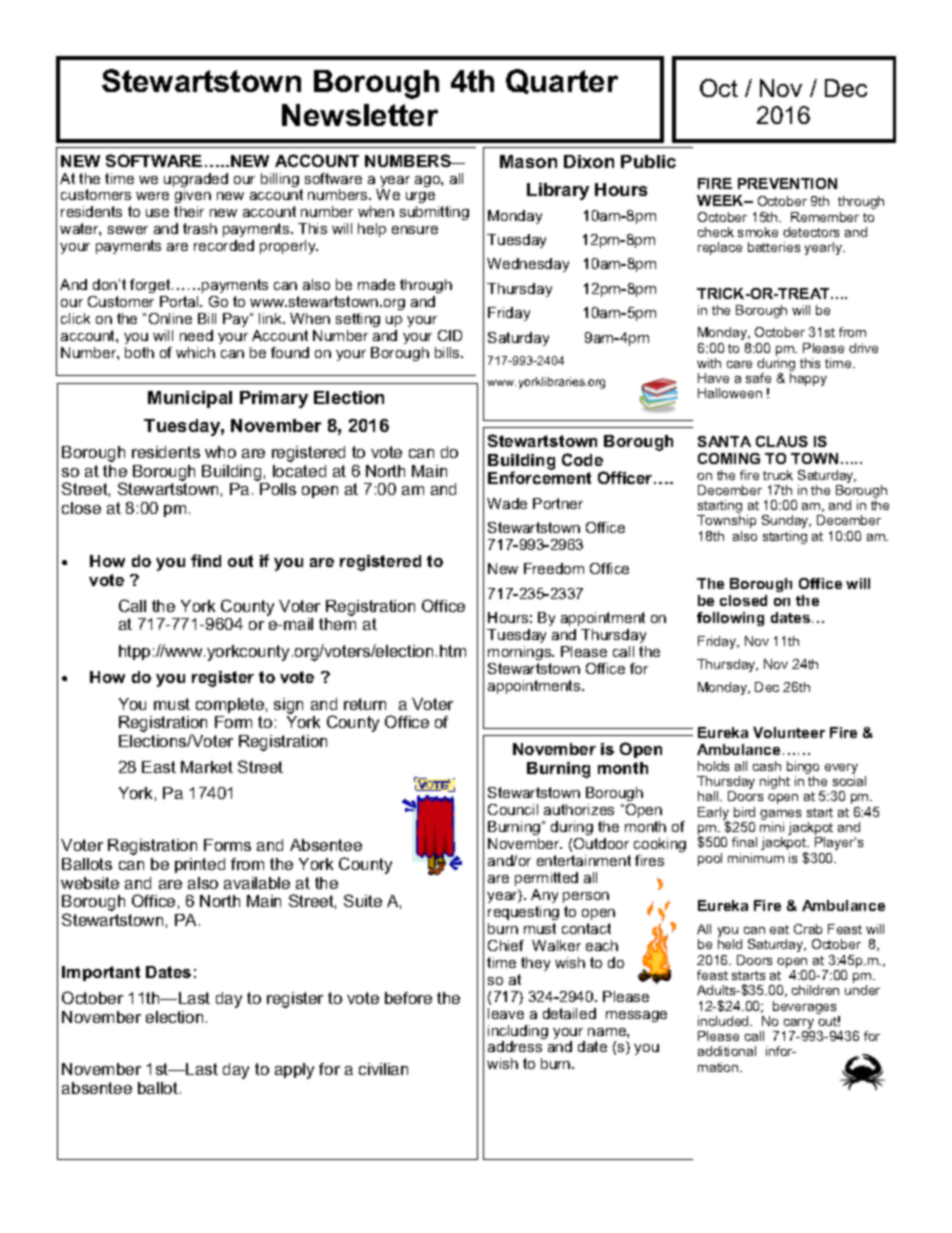 This document has height=1233, width=952. What do you see at coordinates (206, 560) in the document?
I see `find` at bounding box center [206, 560].
